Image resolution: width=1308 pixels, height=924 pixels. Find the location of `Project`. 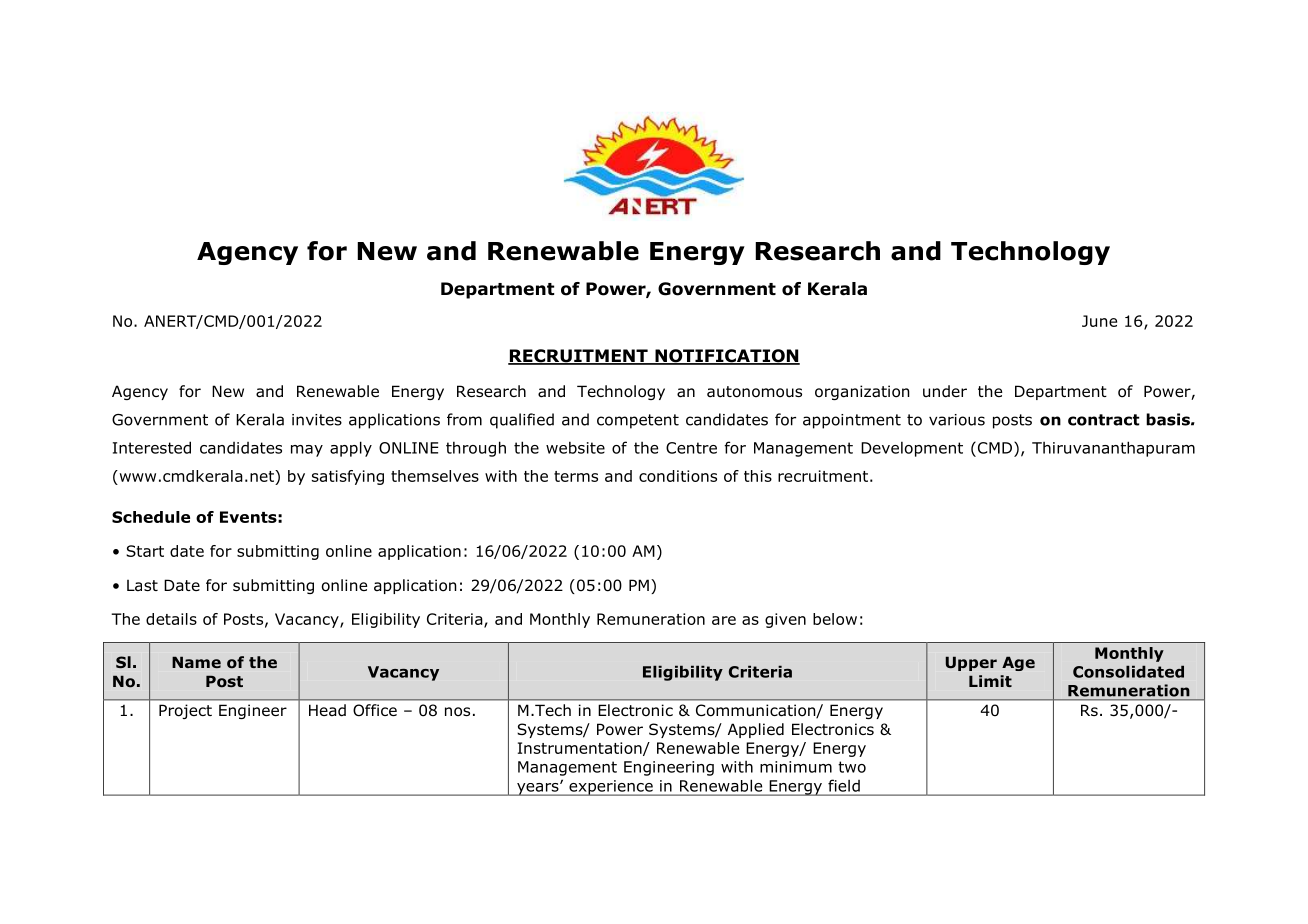

Project is located at coordinates (185, 711).
